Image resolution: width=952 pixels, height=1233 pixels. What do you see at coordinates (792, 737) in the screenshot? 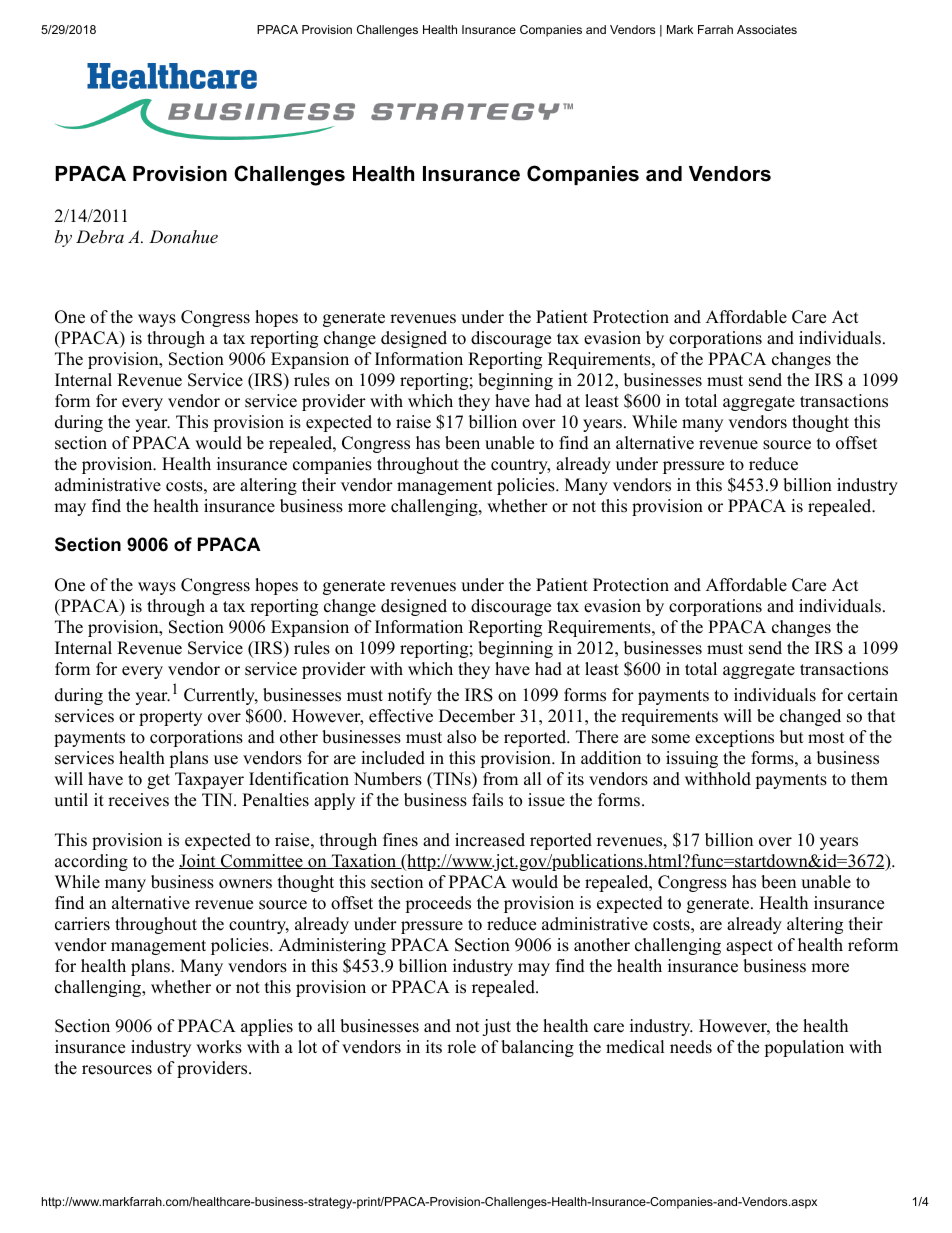
I see `but` at bounding box center [792, 737].
